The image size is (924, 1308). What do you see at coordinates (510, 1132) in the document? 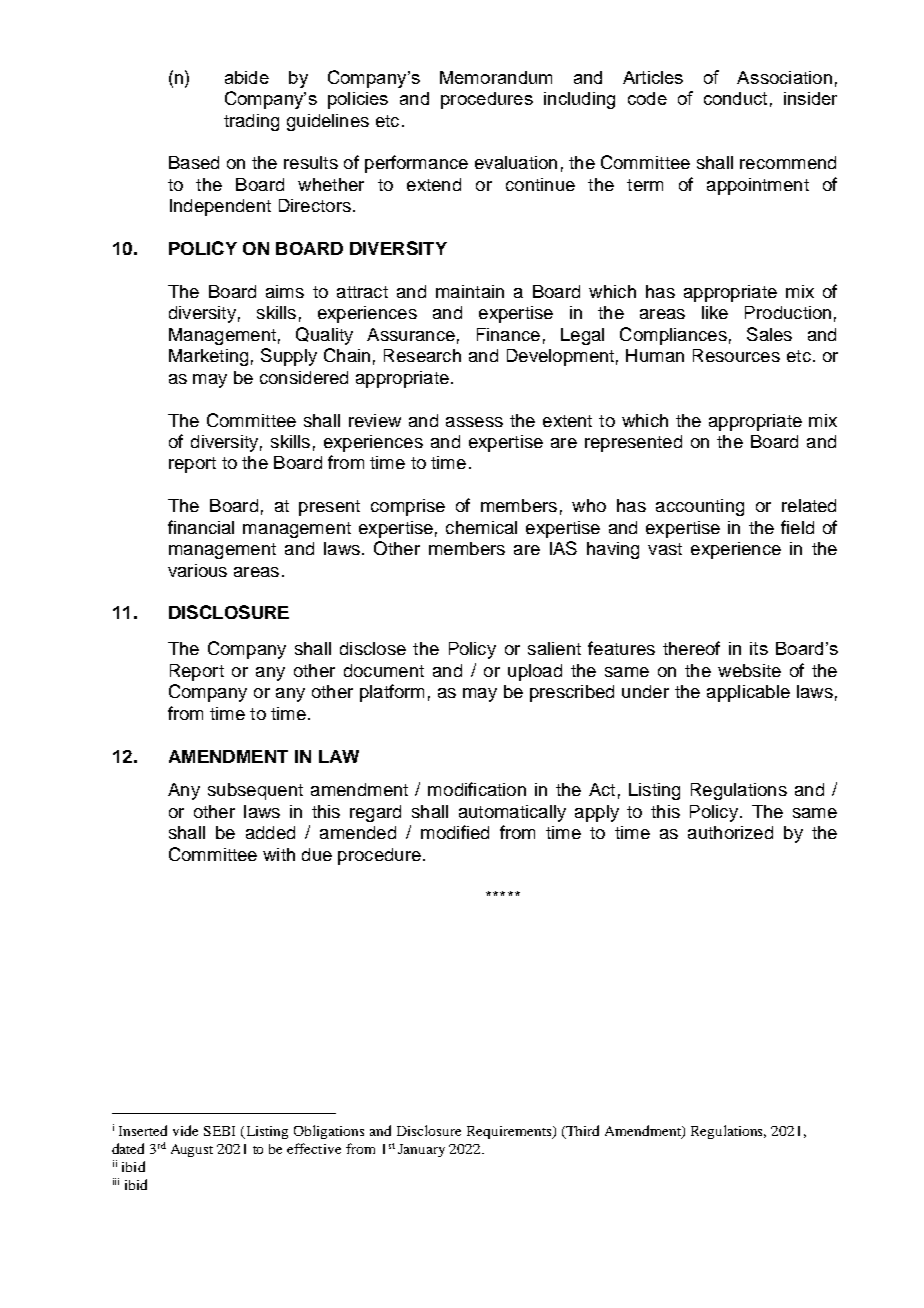
I see `Requirements` at bounding box center [510, 1132].
